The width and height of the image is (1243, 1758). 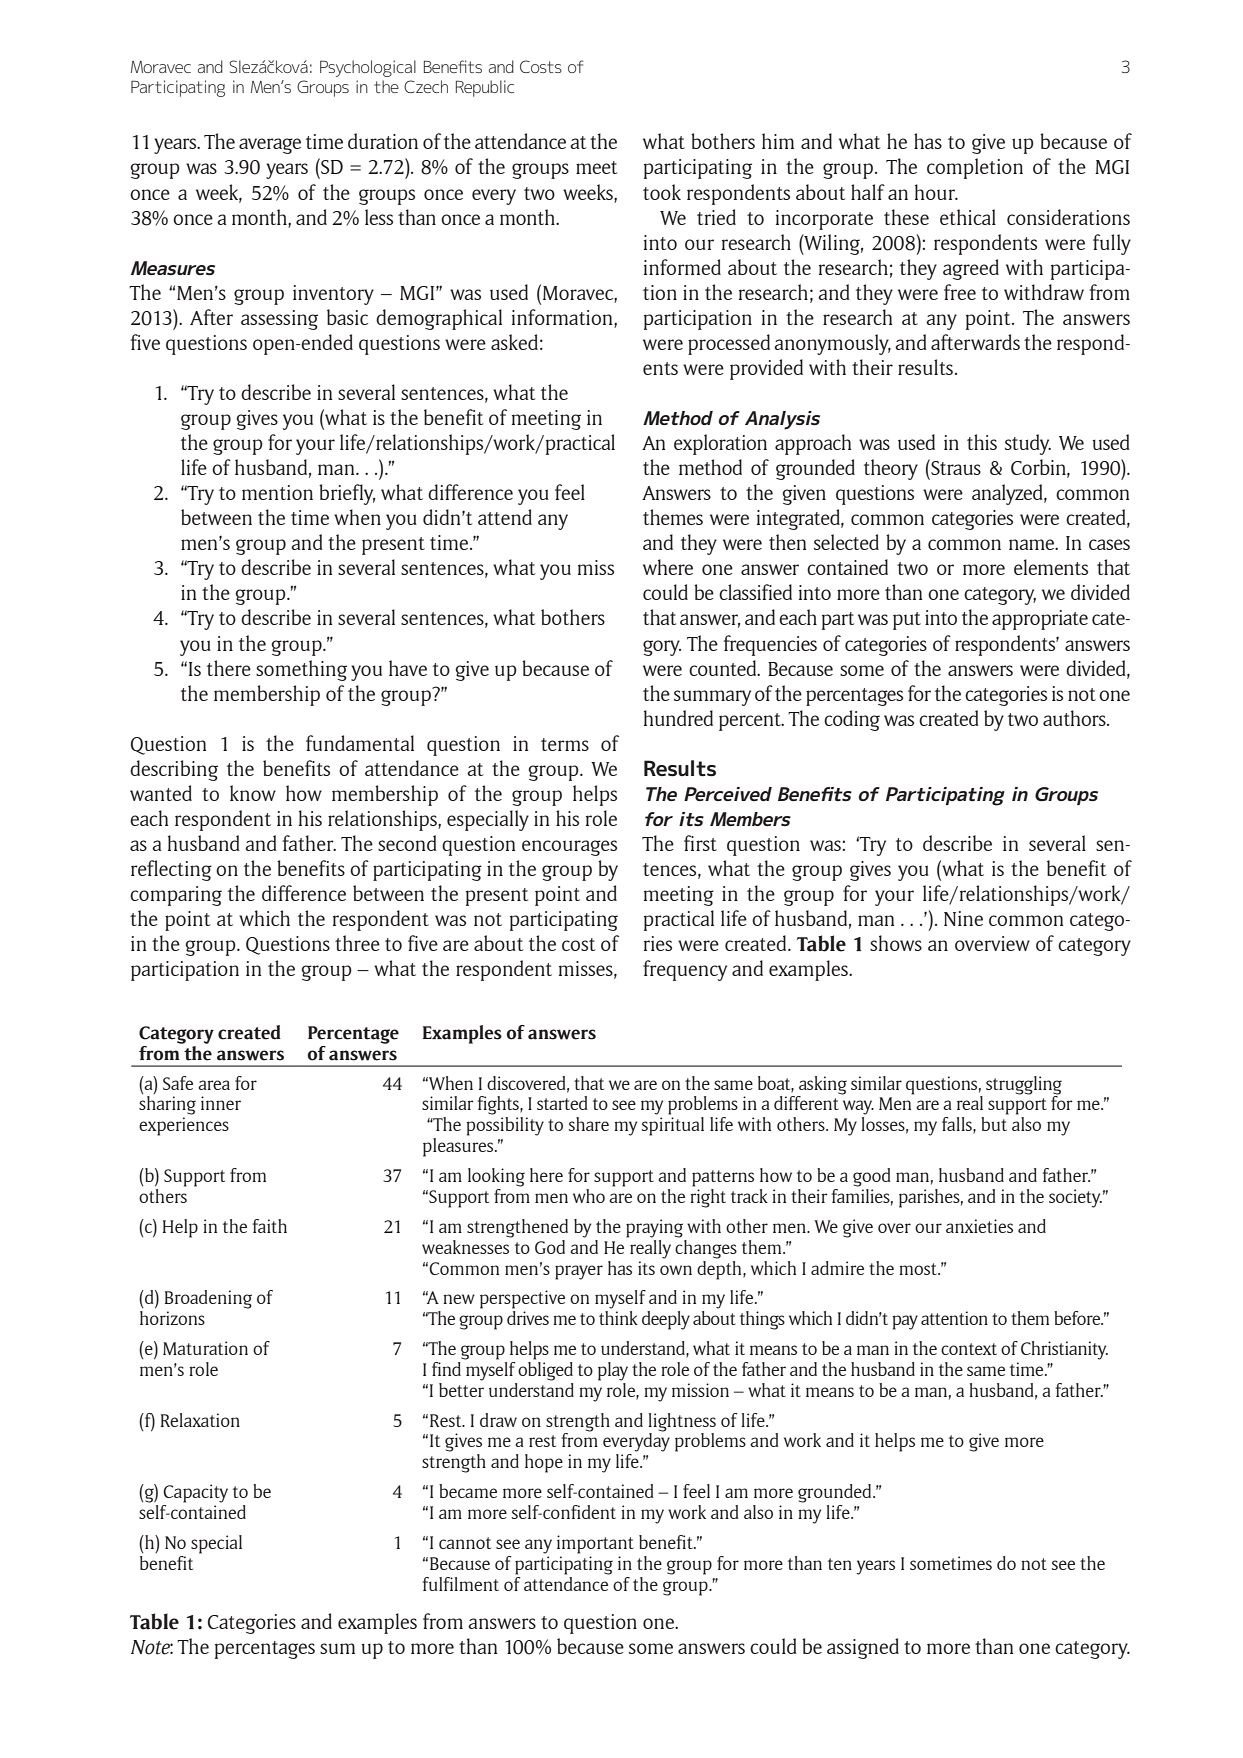 What do you see at coordinates (221, 1103) in the image?
I see `inner` at bounding box center [221, 1103].
